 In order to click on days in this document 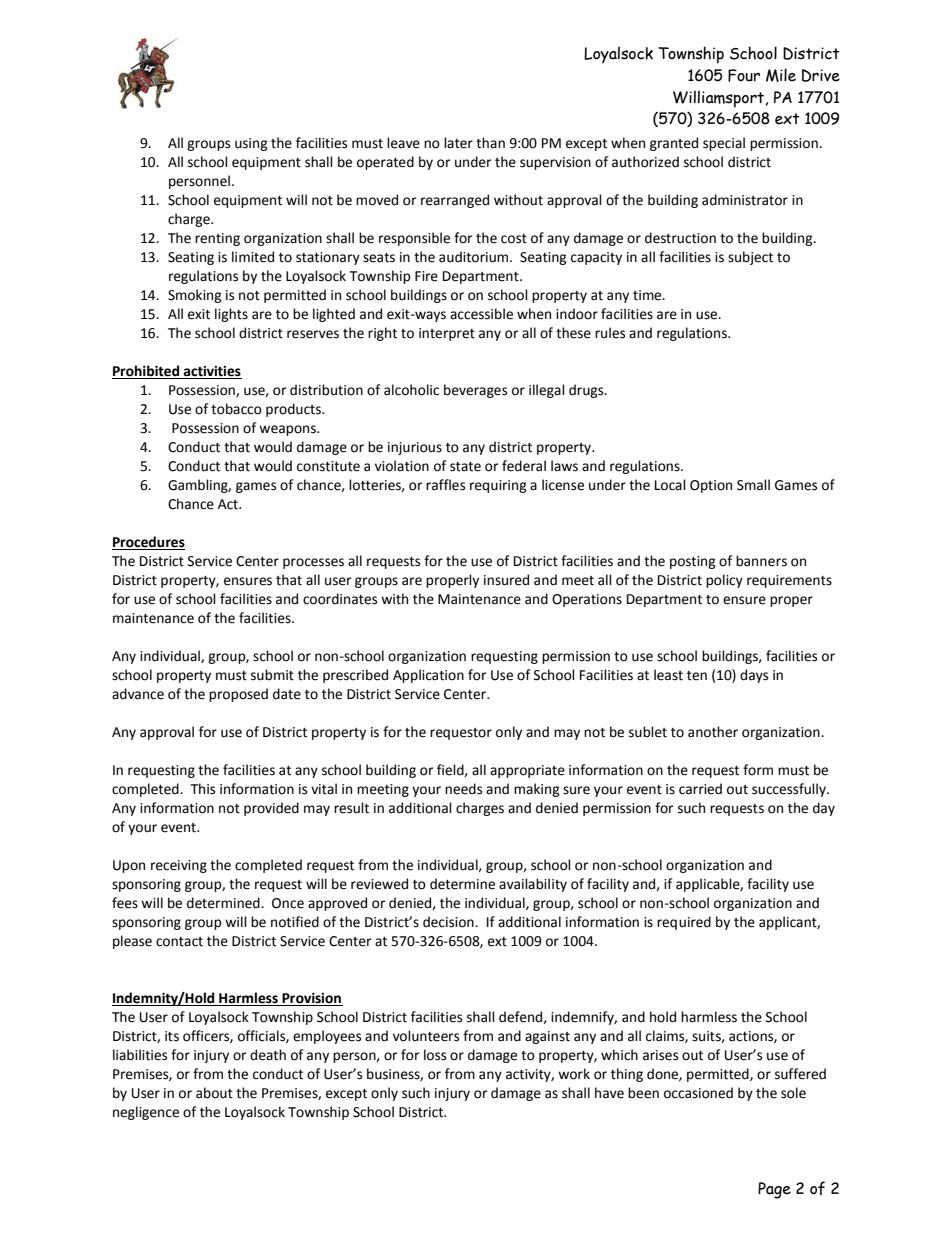, I will do `click(754, 676)`.
